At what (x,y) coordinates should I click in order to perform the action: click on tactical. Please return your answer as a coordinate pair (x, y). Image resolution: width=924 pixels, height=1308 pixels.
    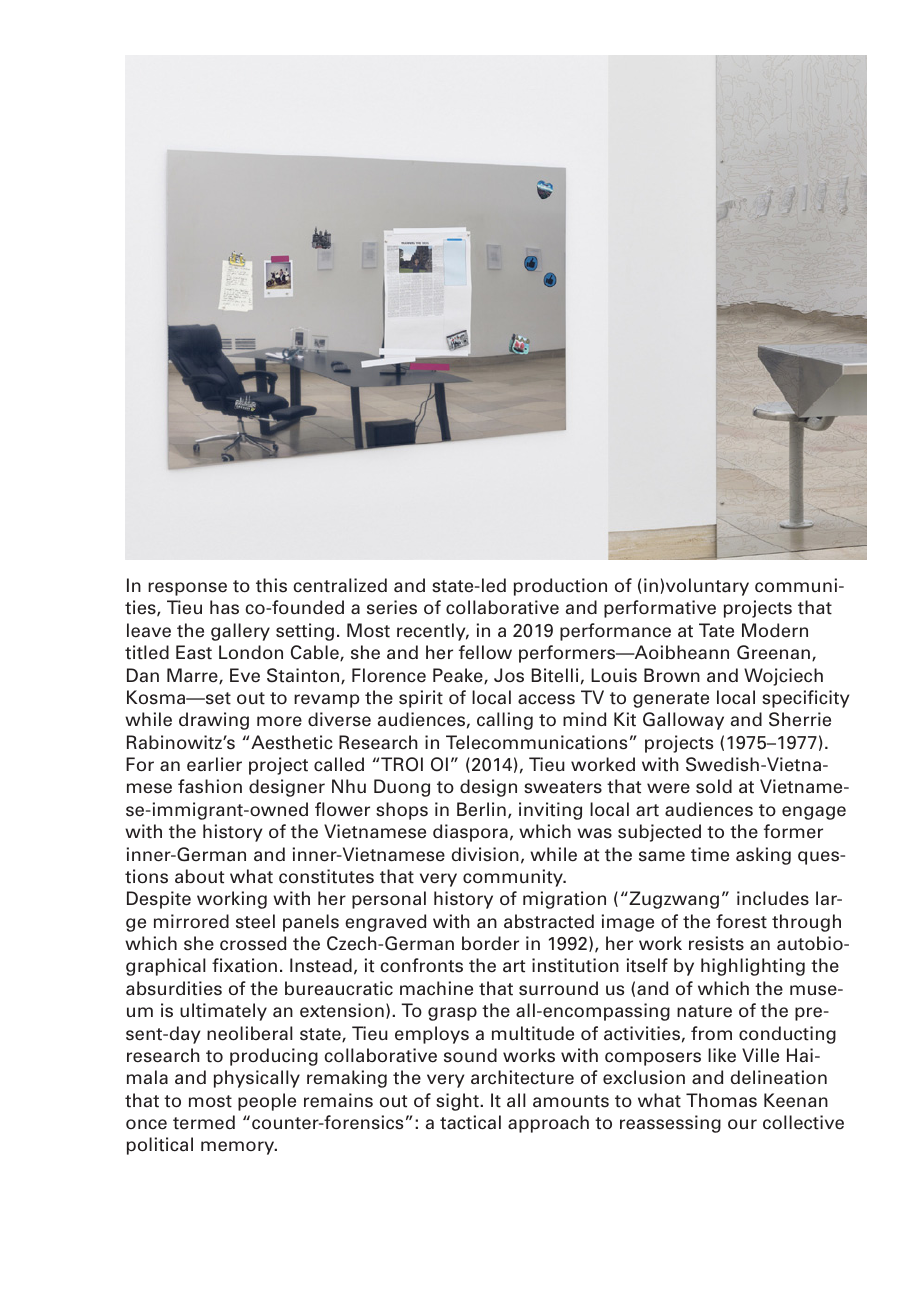
    Looking at the image, I should click on (470, 1122).
